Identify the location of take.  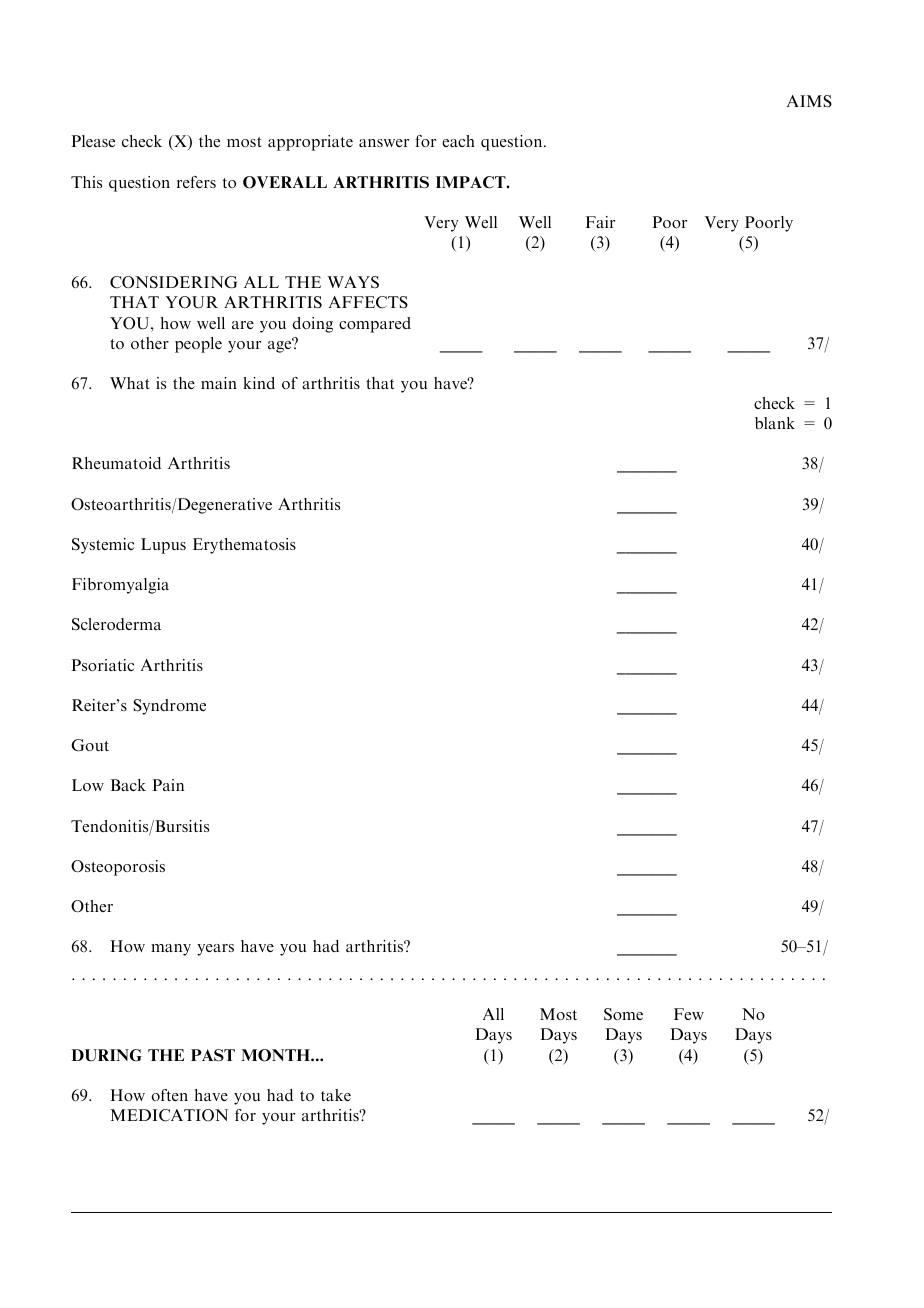
(336, 1095).
